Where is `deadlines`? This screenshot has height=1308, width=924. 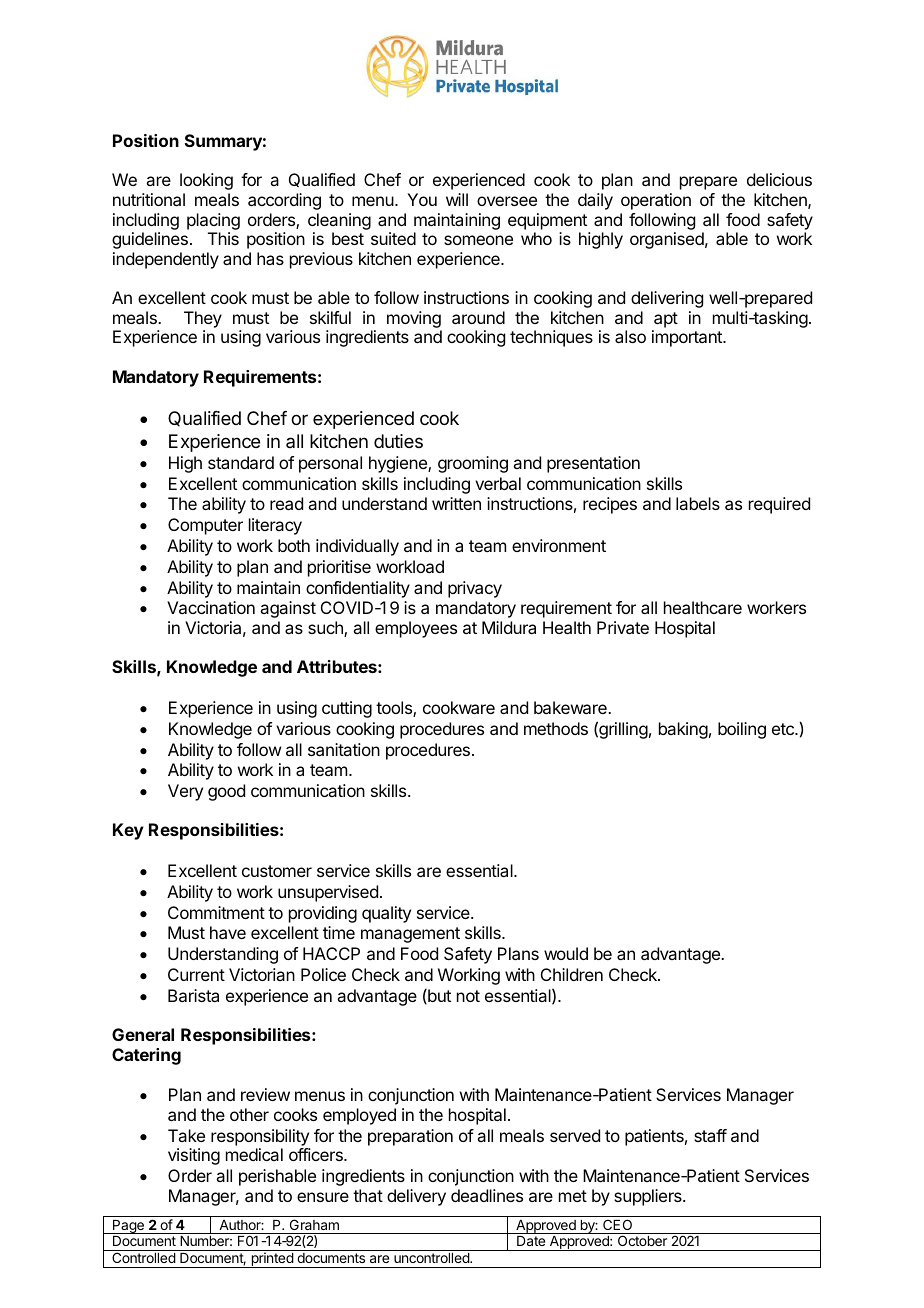
deadlines is located at coordinates (487, 1195).
